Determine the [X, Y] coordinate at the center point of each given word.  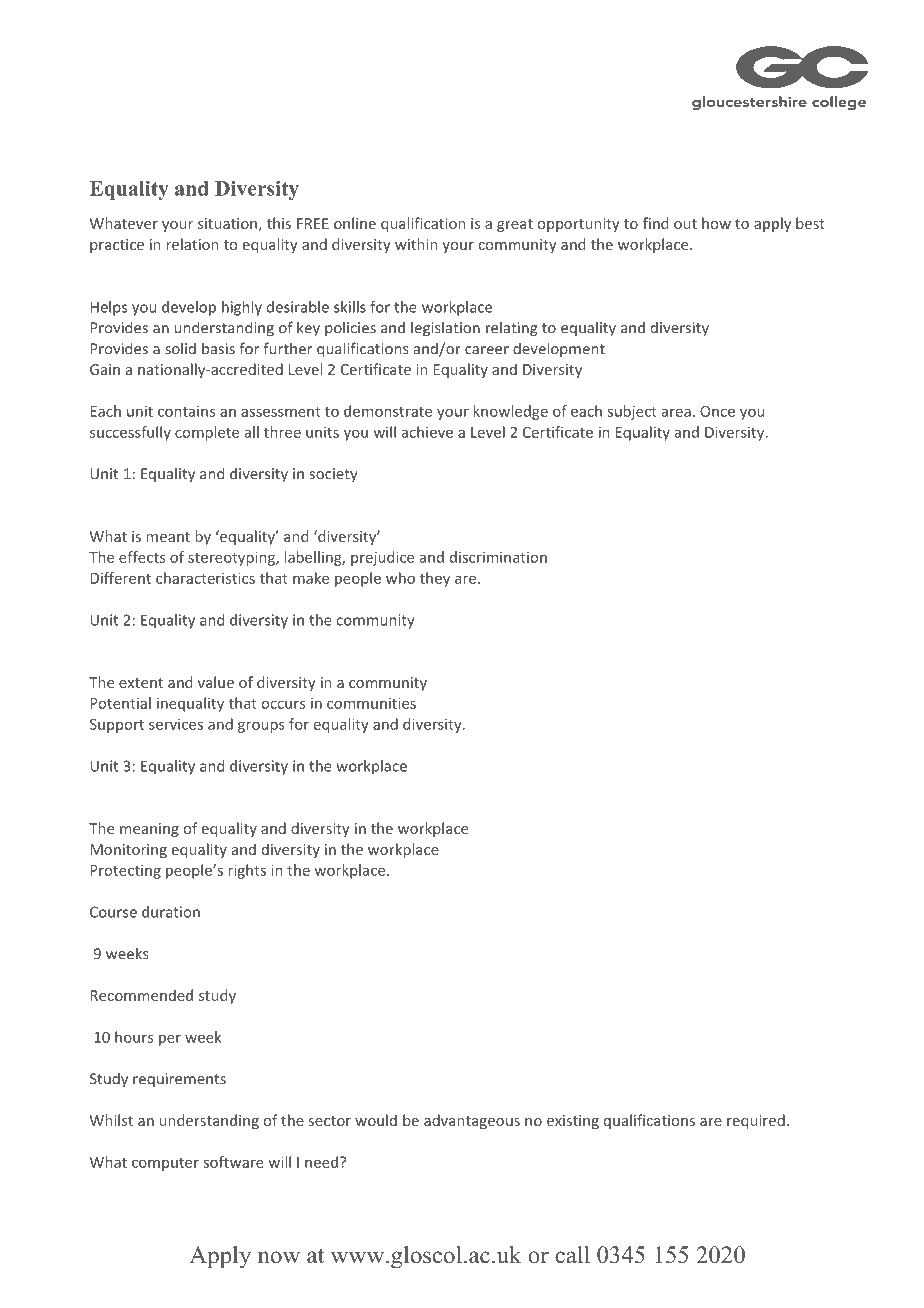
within [416, 244]
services [176, 724]
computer [165, 1164]
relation [192, 244]
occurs [283, 704]
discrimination [498, 557]
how [716, 223]
